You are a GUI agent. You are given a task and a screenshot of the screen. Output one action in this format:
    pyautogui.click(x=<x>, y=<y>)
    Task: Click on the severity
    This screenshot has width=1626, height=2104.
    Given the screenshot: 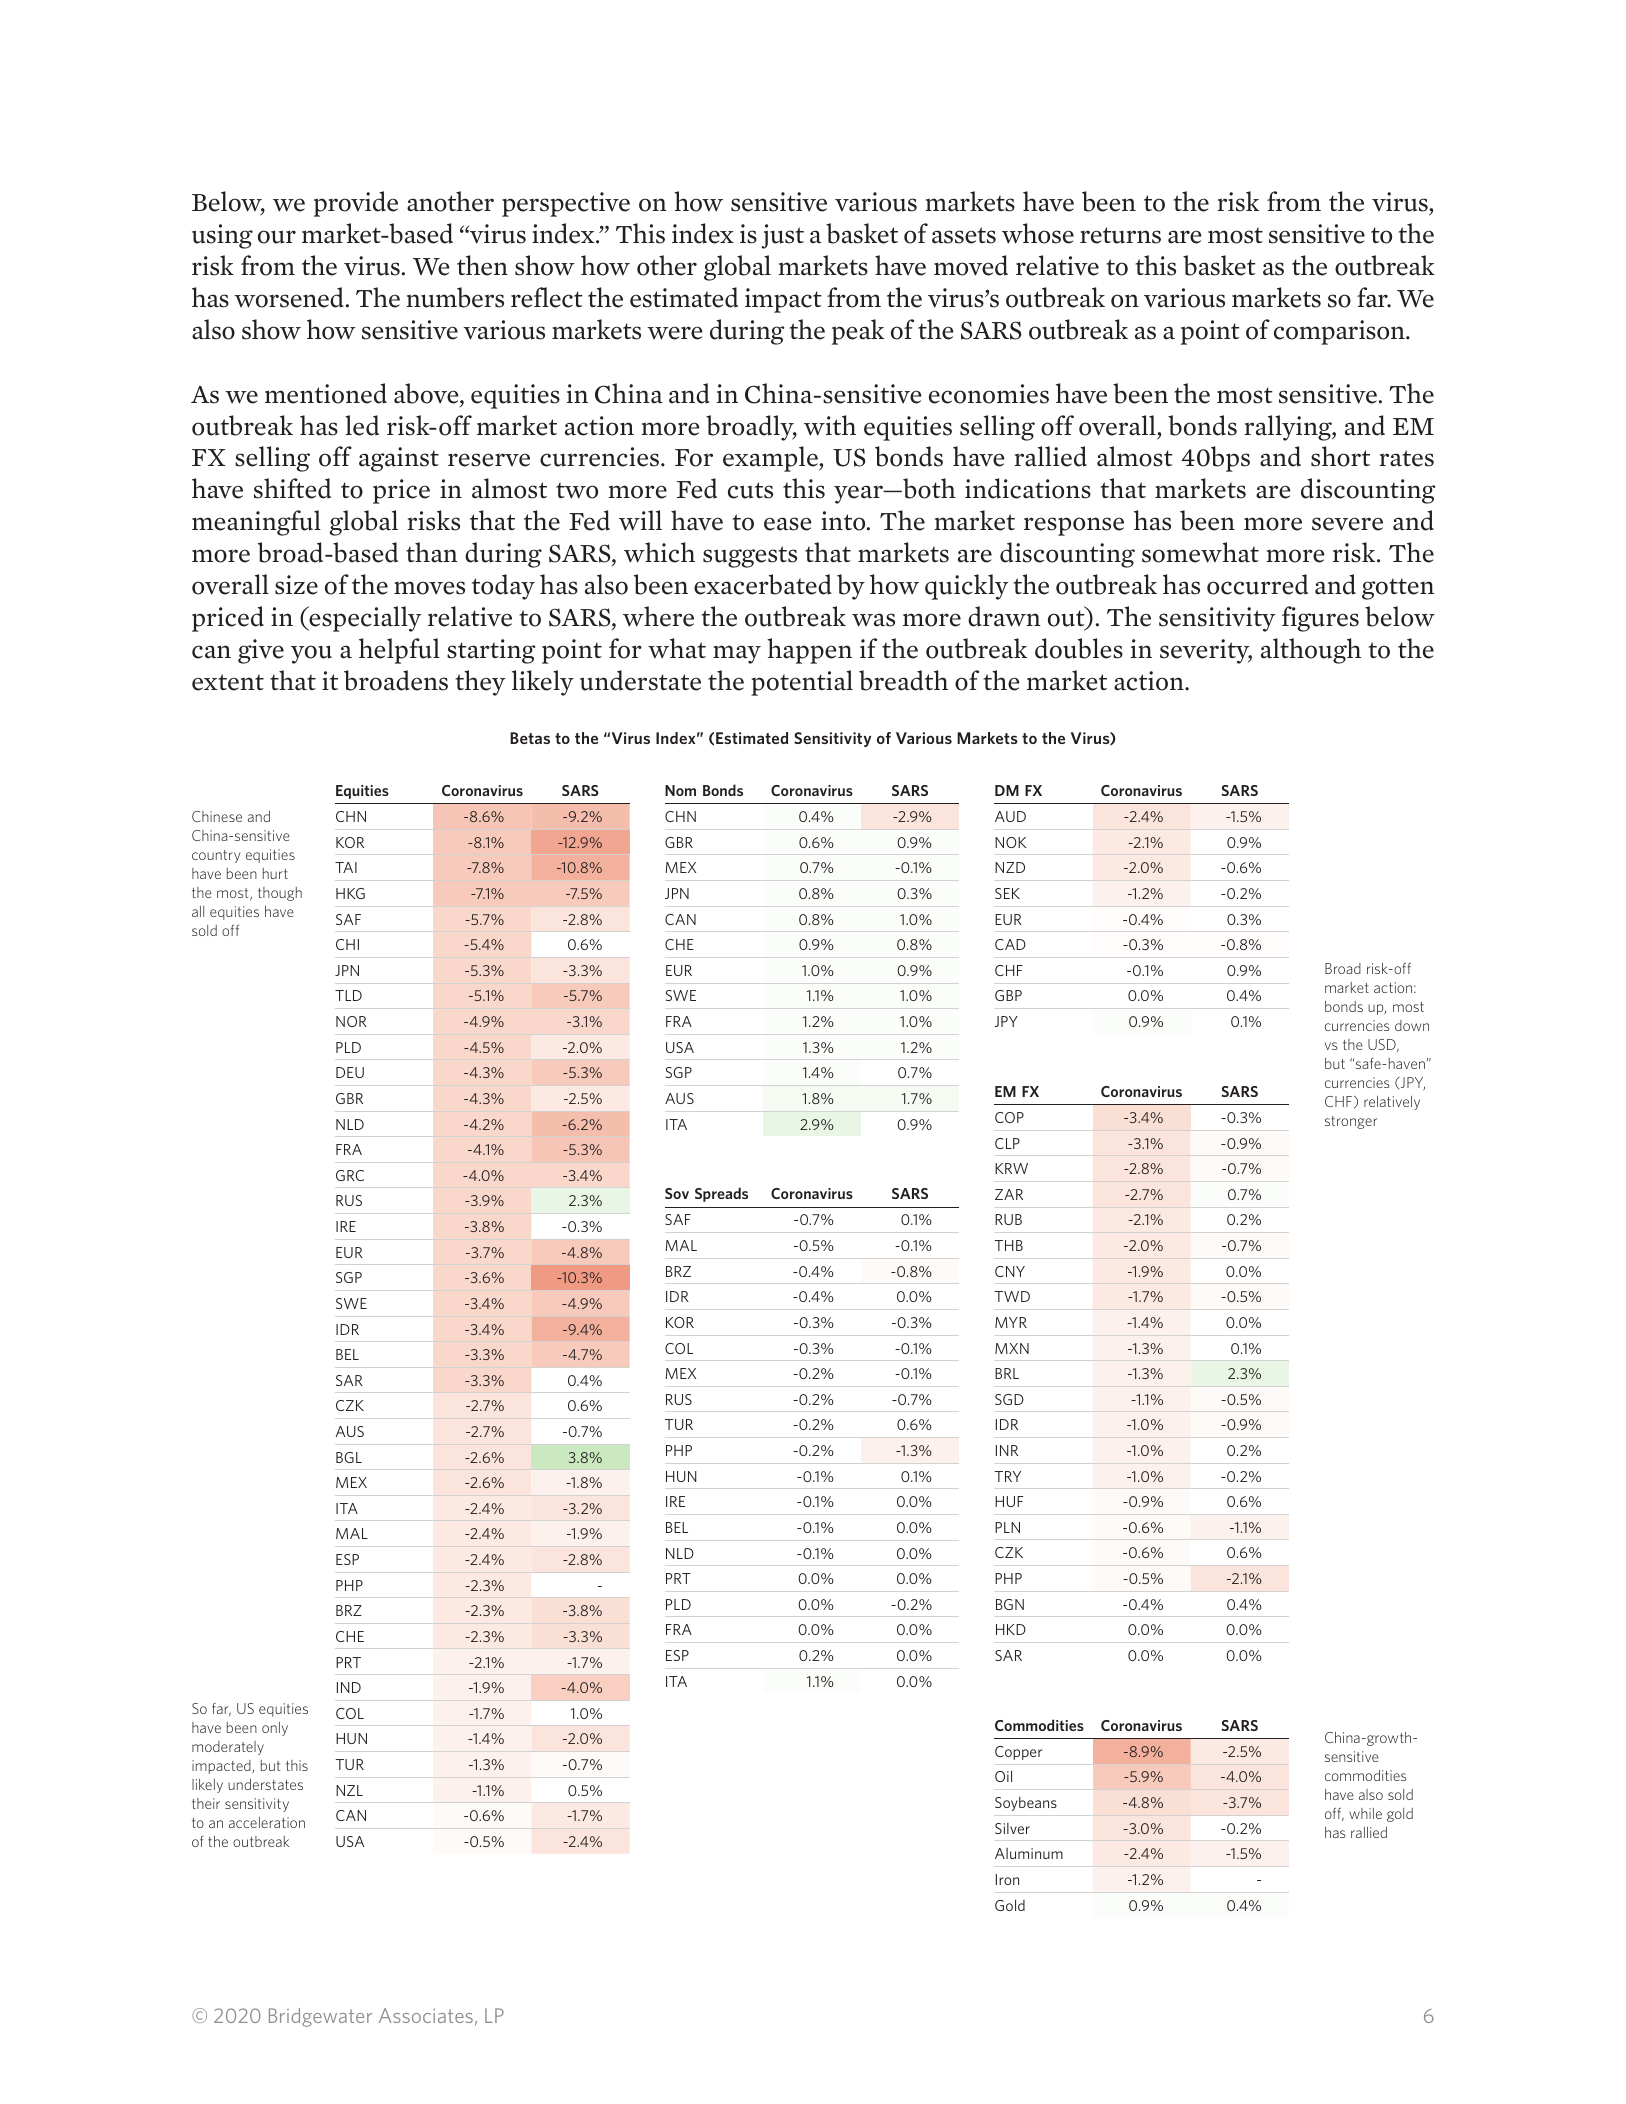 What is the action you would take?
    pyautogui.click(x=1206, y=651)
